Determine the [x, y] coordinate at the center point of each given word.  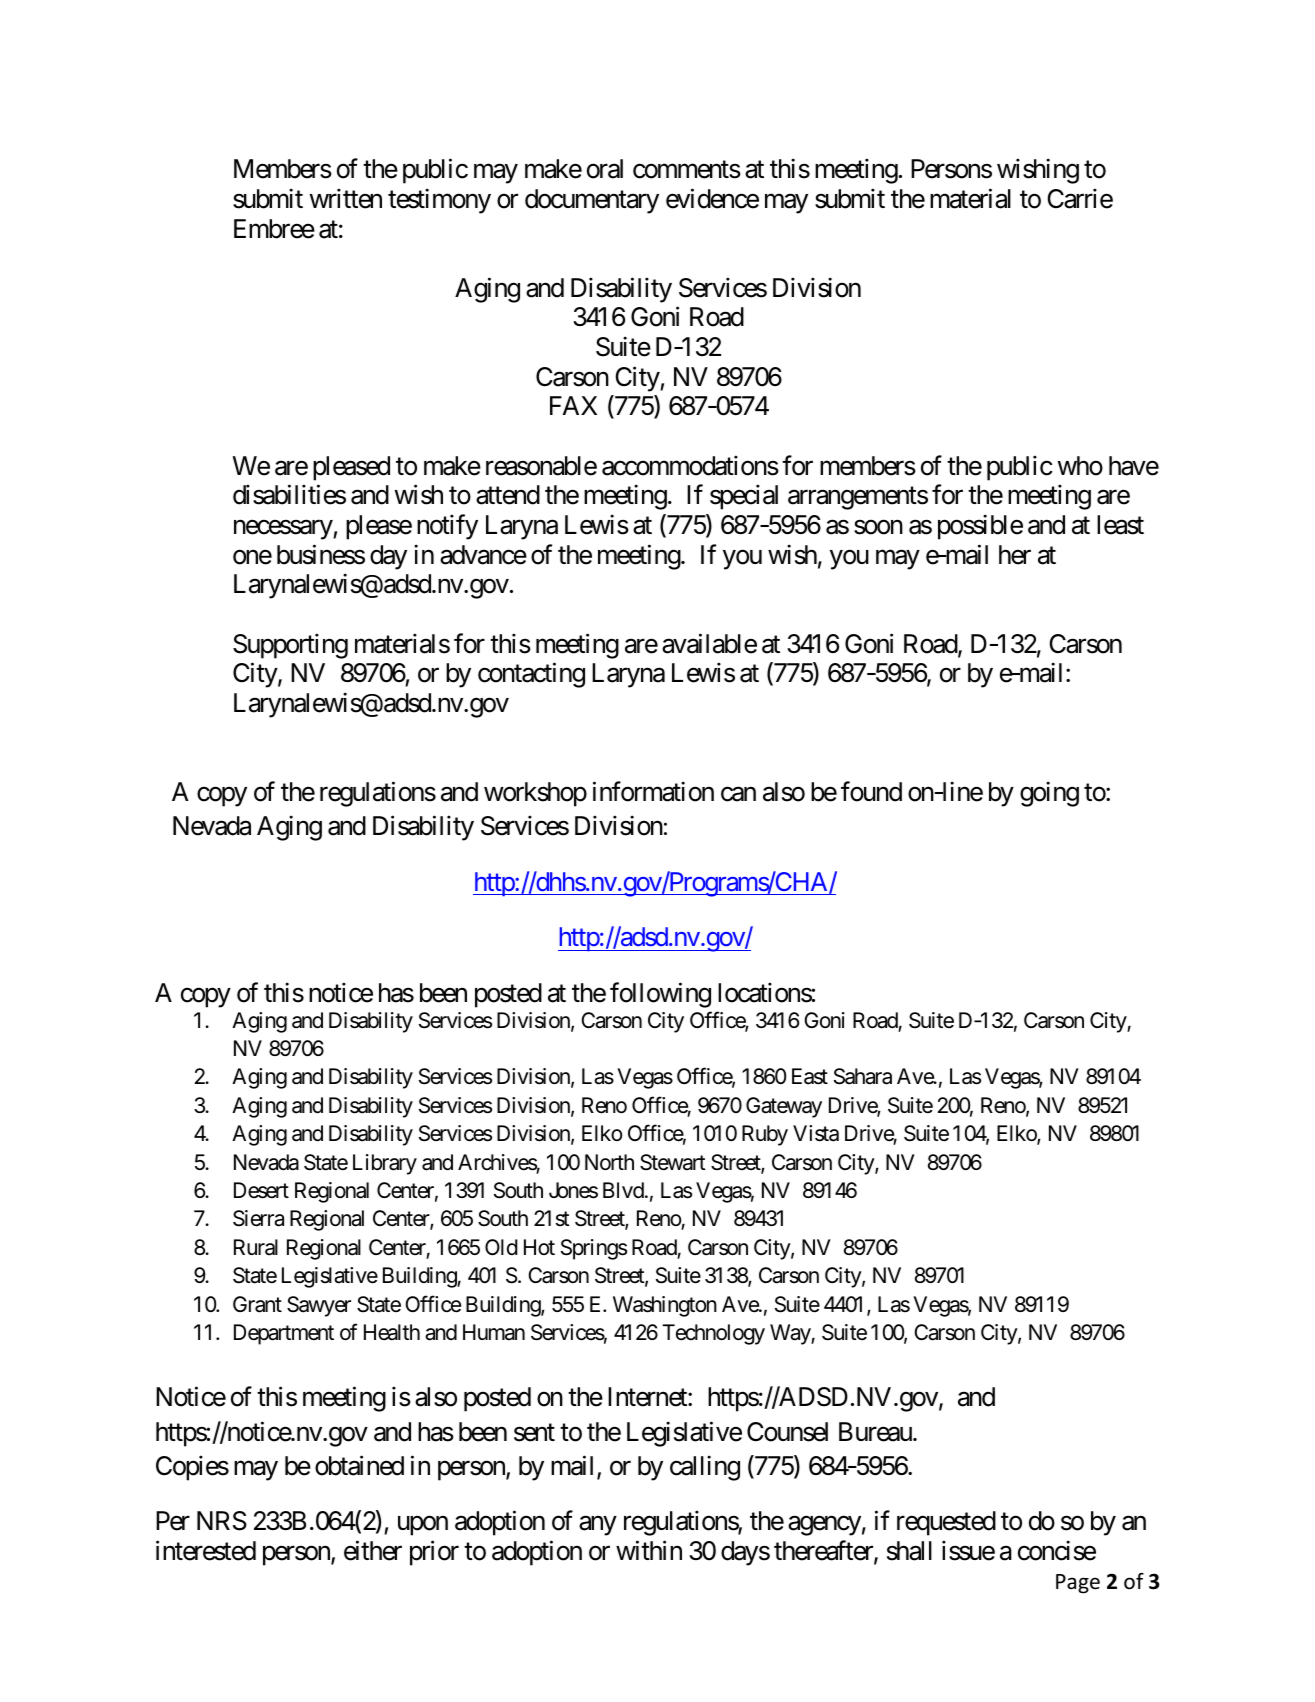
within [649, 1550]
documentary [592, 201]
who [1080, 466]
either [373, 1550]
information [653, 791]
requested [946, 1523]
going [1049, 794]
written [346, 198]
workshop [535, 794]
